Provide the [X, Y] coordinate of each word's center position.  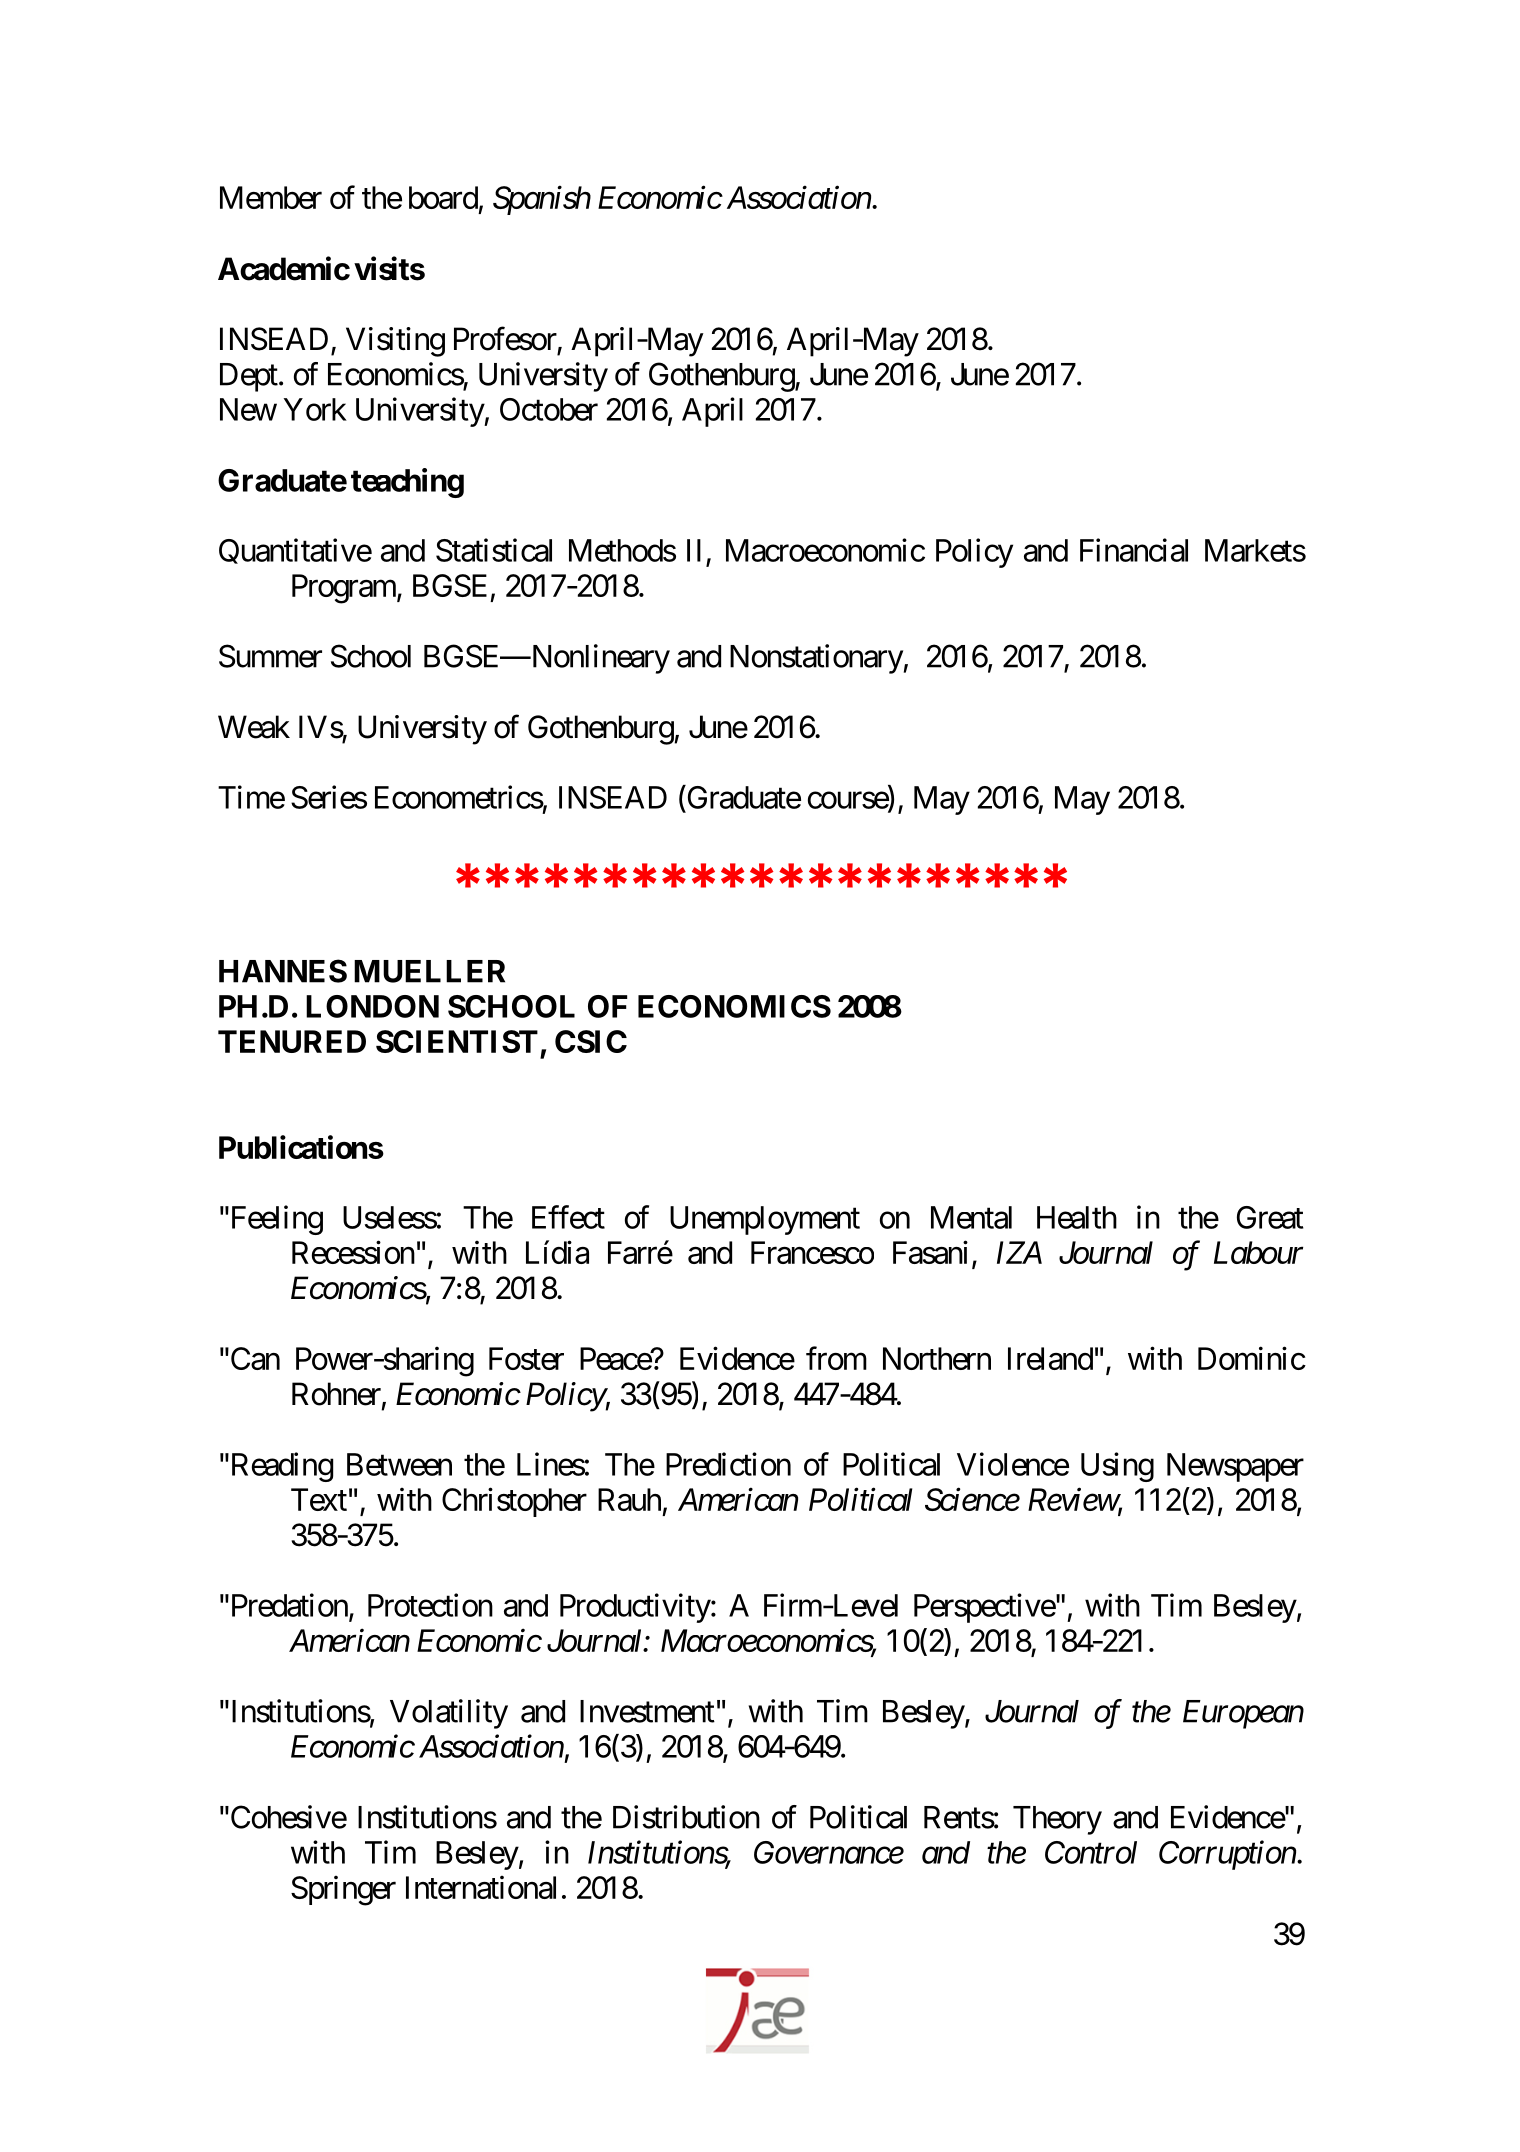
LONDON [372, 1006]
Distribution [686, 1817]
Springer [343, 1891]
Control [1091, 1852]
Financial [1134, 550]
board [443, 197]
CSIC [591, 1041]
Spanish [542, 200]
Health [1077, 1217]
